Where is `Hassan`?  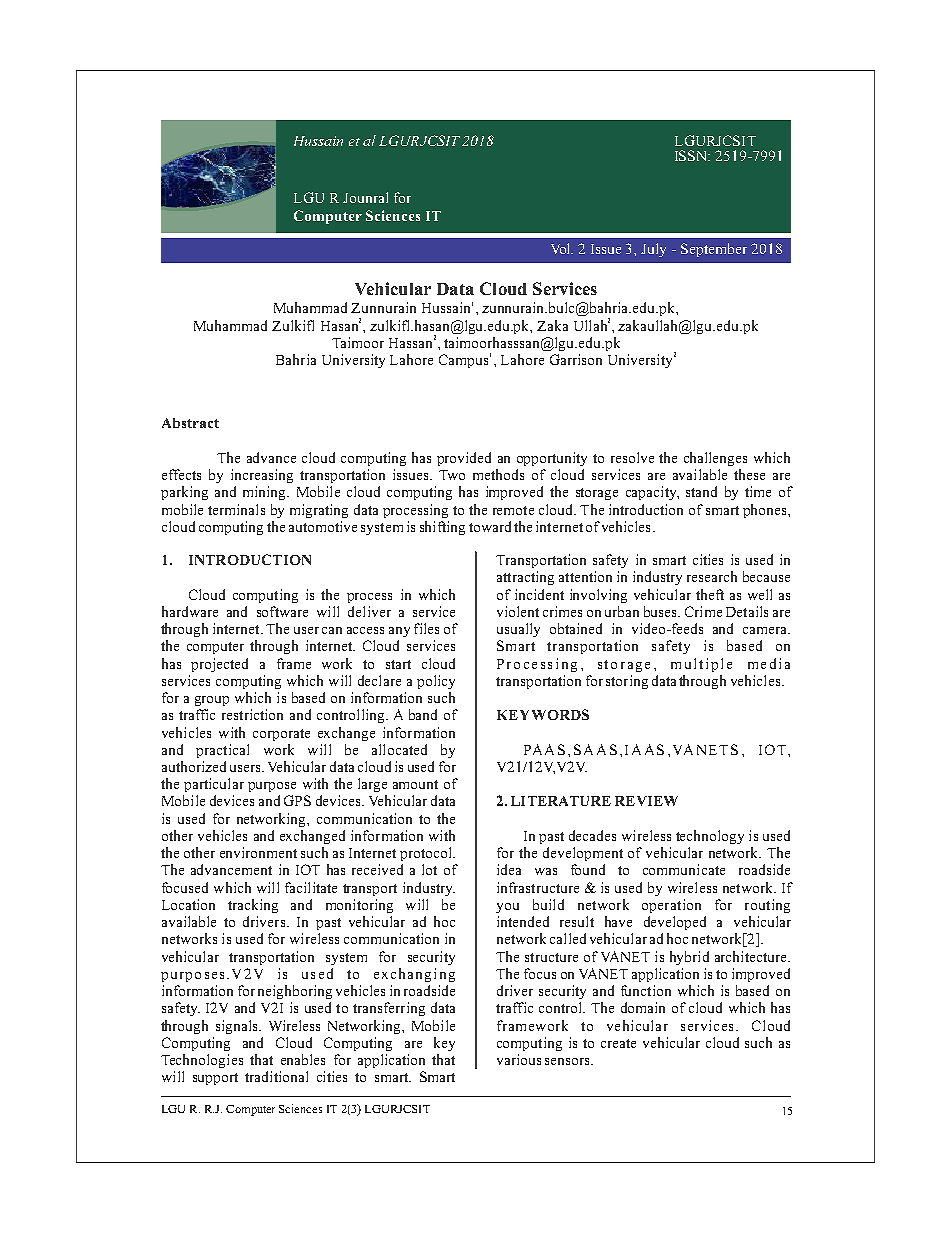
Hassan is located at coordinates (410, 343).
